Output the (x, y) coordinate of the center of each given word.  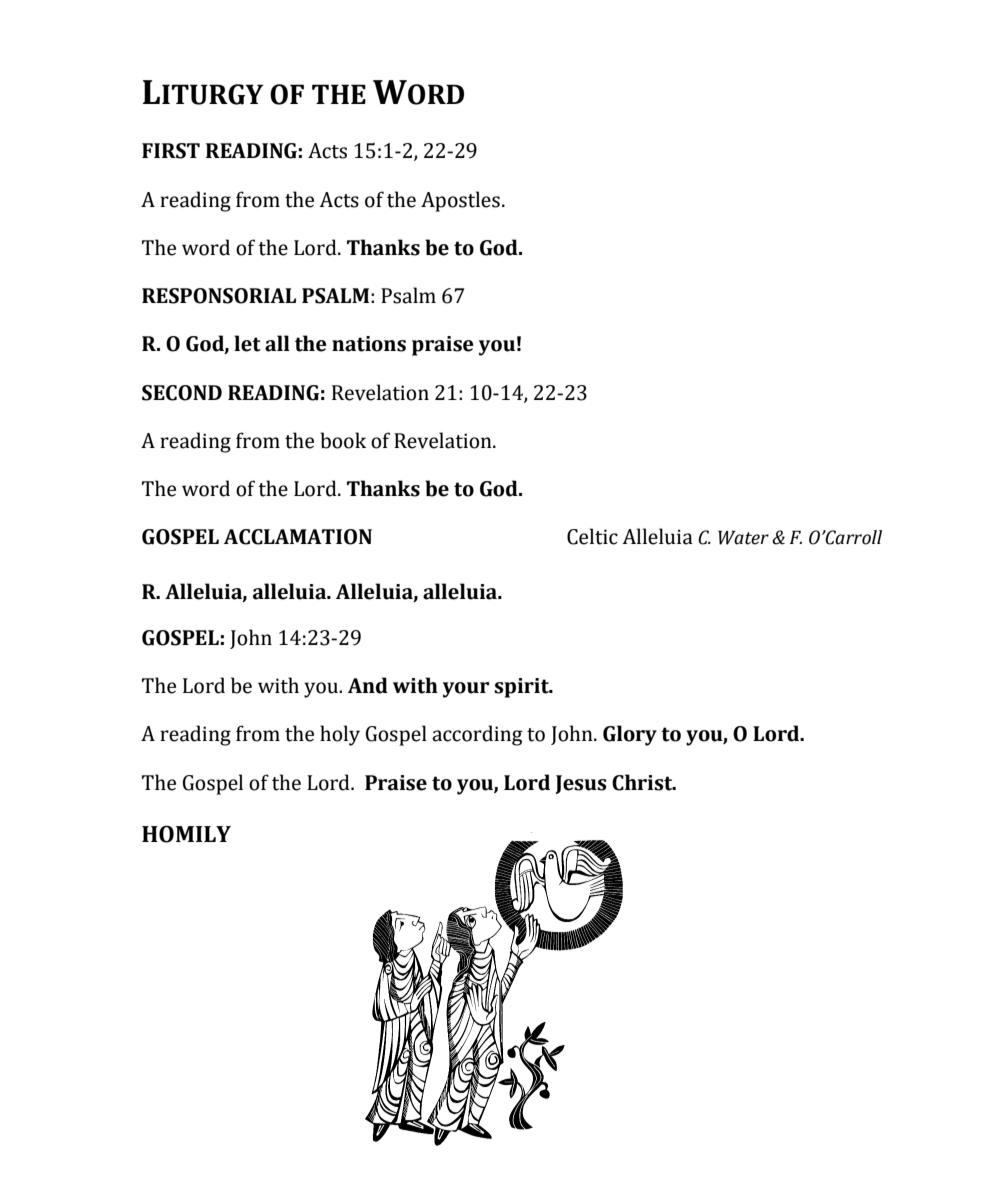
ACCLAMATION (298, 537)
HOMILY (186, 834)
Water (743, 537)
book (343, 440)
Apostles (460, 201)
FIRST (171, 151)
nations (369, 344)
